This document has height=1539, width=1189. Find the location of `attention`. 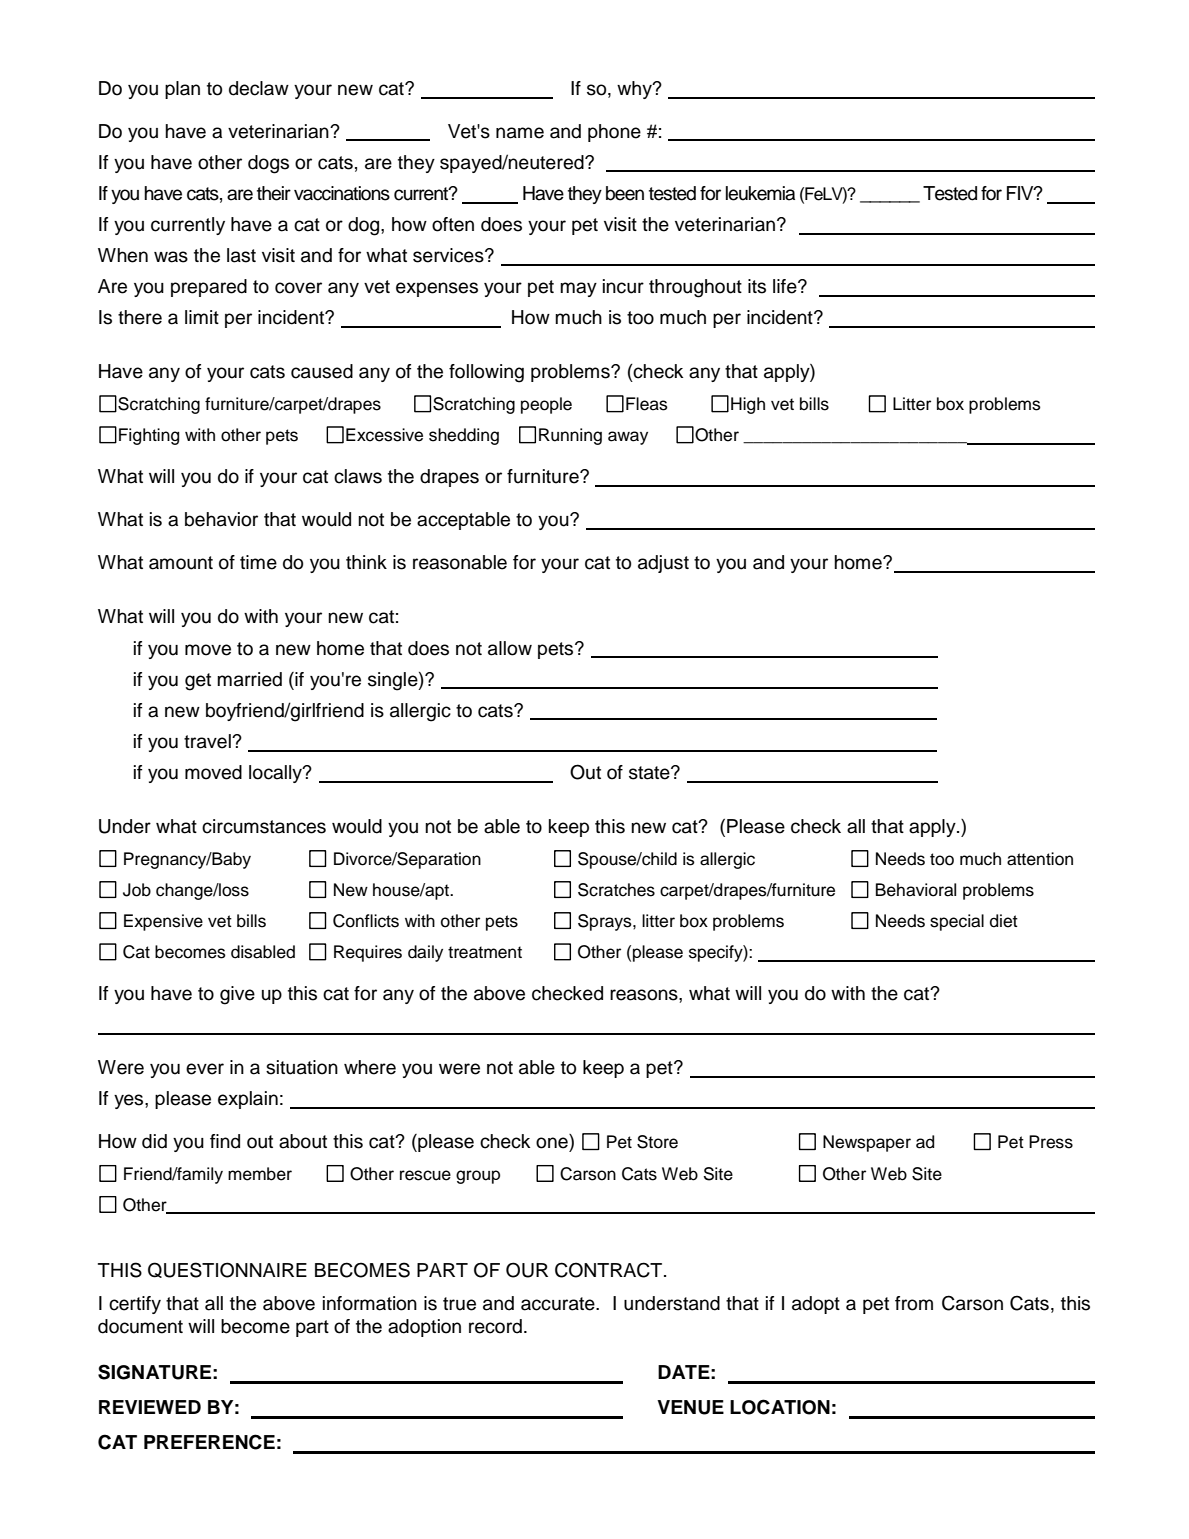

attention is located at coordinates (1040, 859).
